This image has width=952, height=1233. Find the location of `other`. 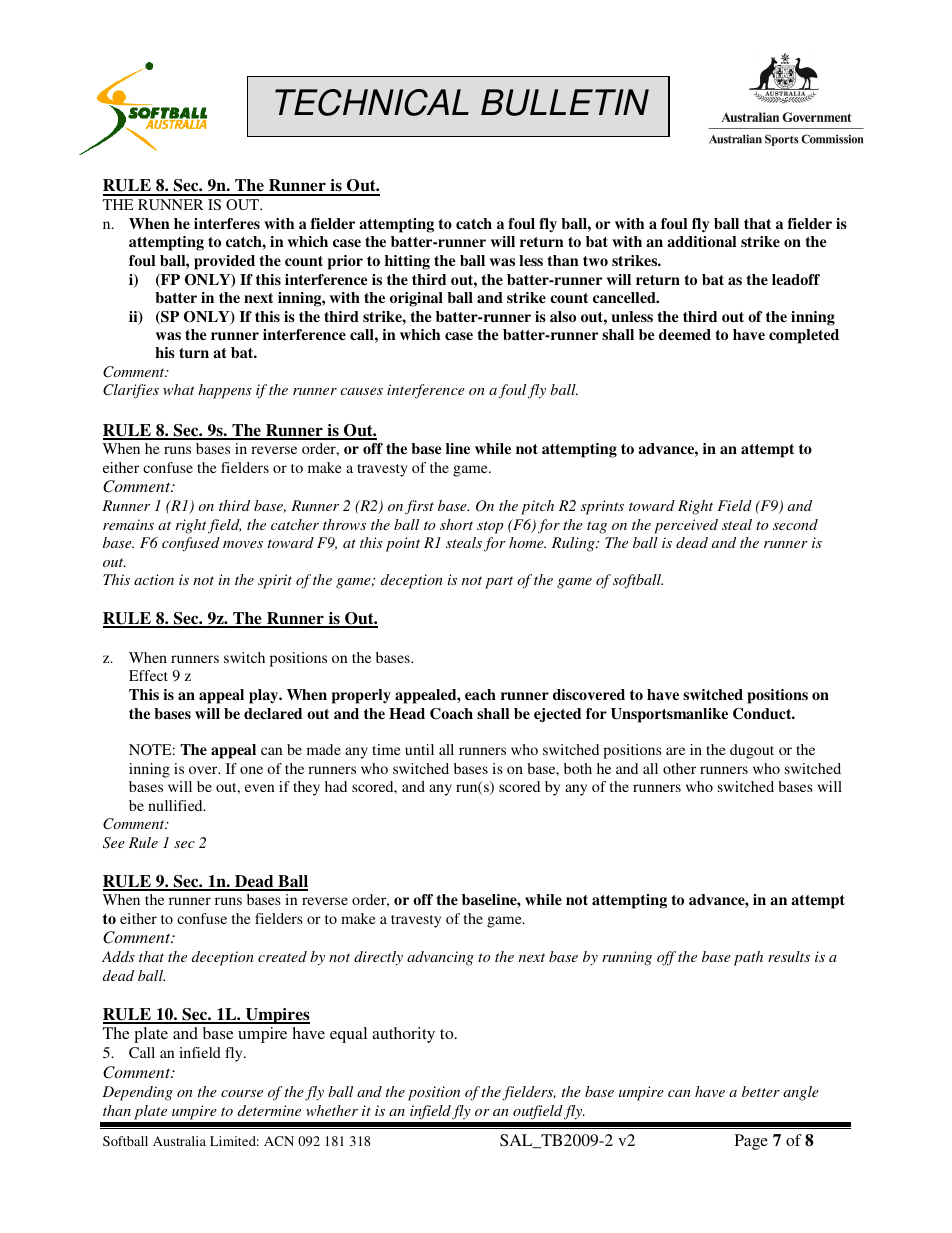

other is located at coordinates (679, 768).
